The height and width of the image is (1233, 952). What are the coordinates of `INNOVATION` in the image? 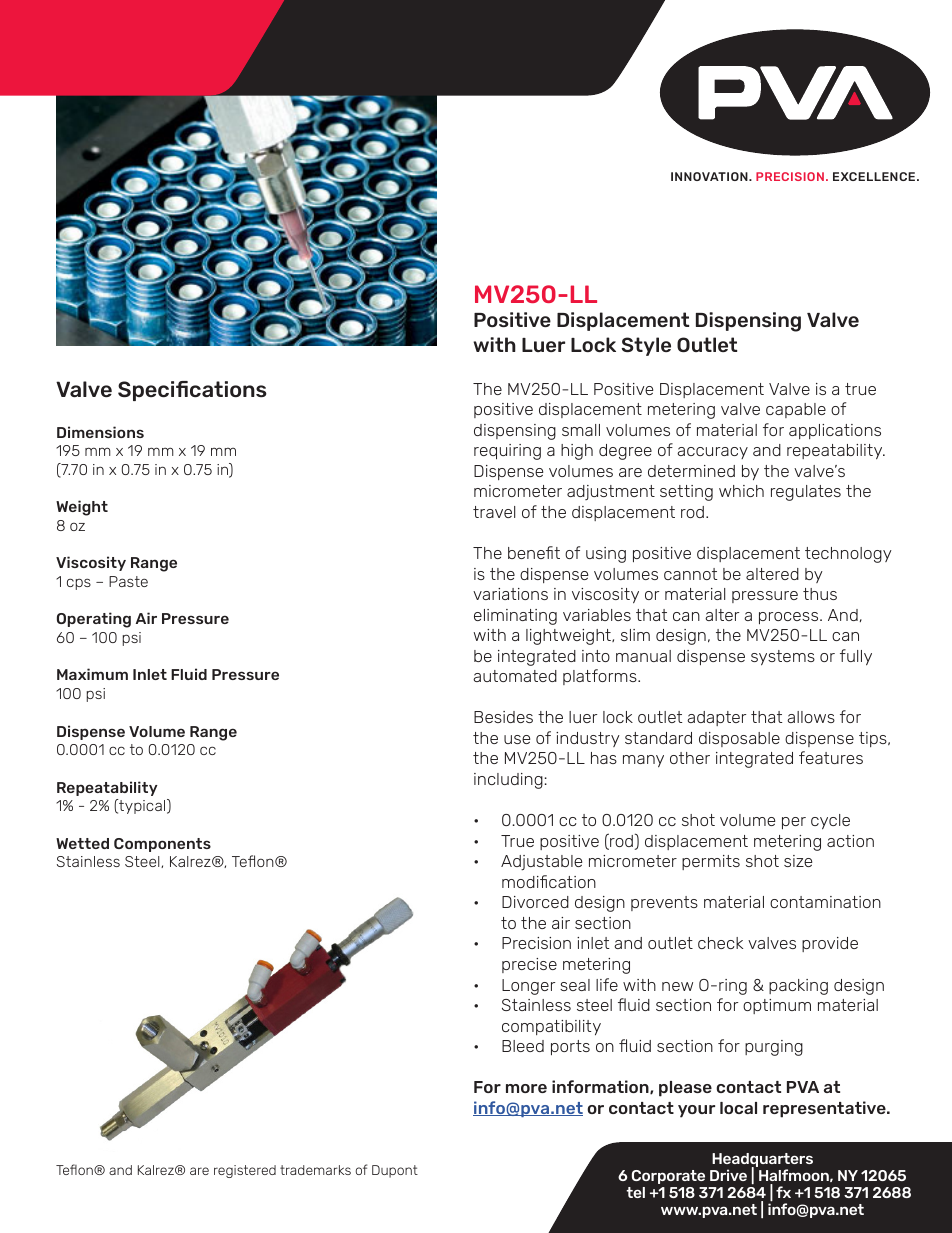 It's located at (710, 176).
